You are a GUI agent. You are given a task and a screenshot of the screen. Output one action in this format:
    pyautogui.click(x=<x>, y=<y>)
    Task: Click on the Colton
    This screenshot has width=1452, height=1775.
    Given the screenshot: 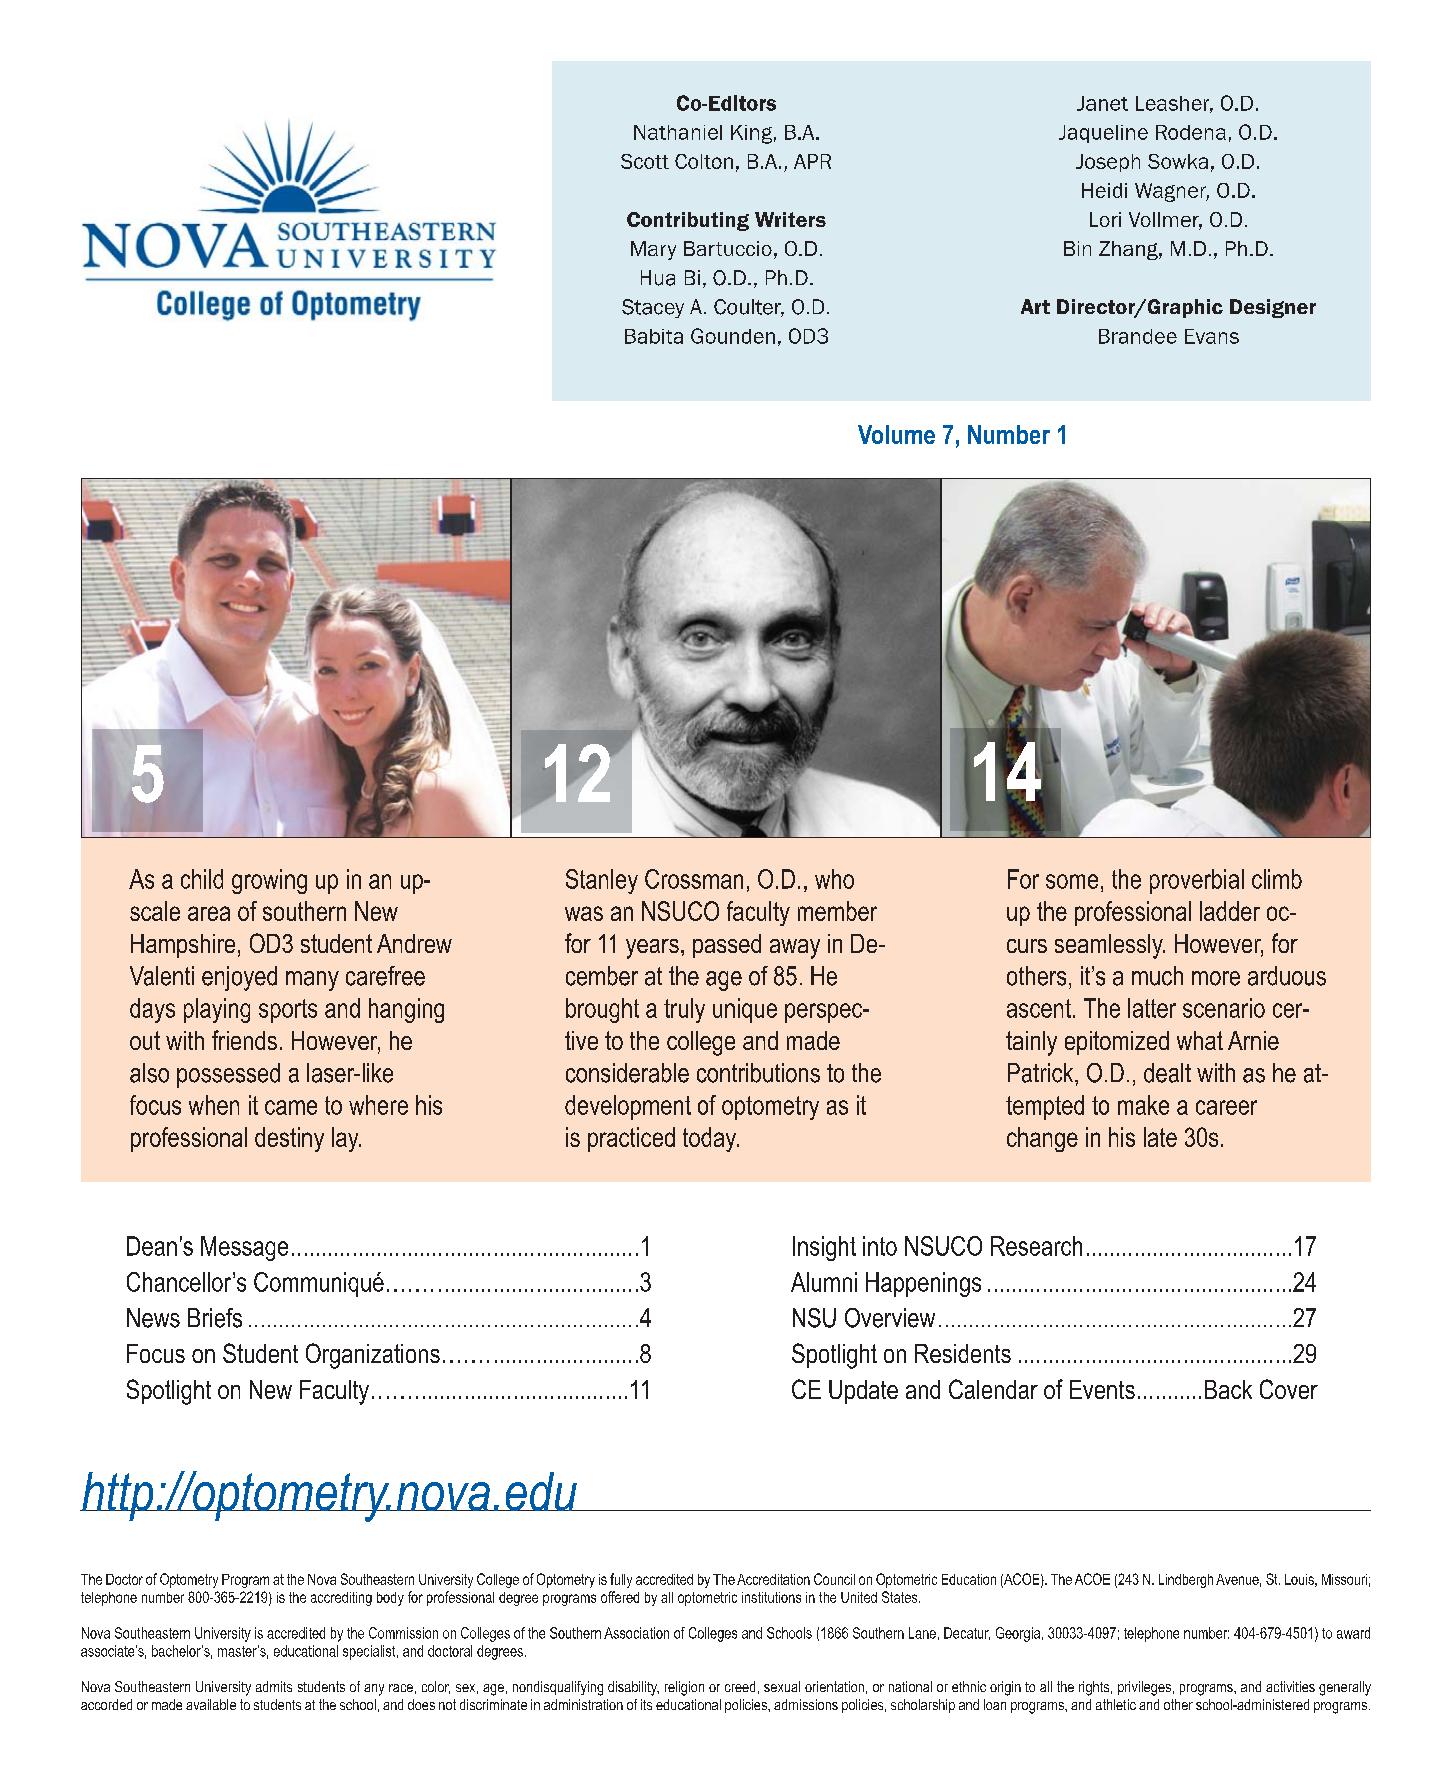 What is the action you would take?
    pyautogui.click(x=704, y=161)
